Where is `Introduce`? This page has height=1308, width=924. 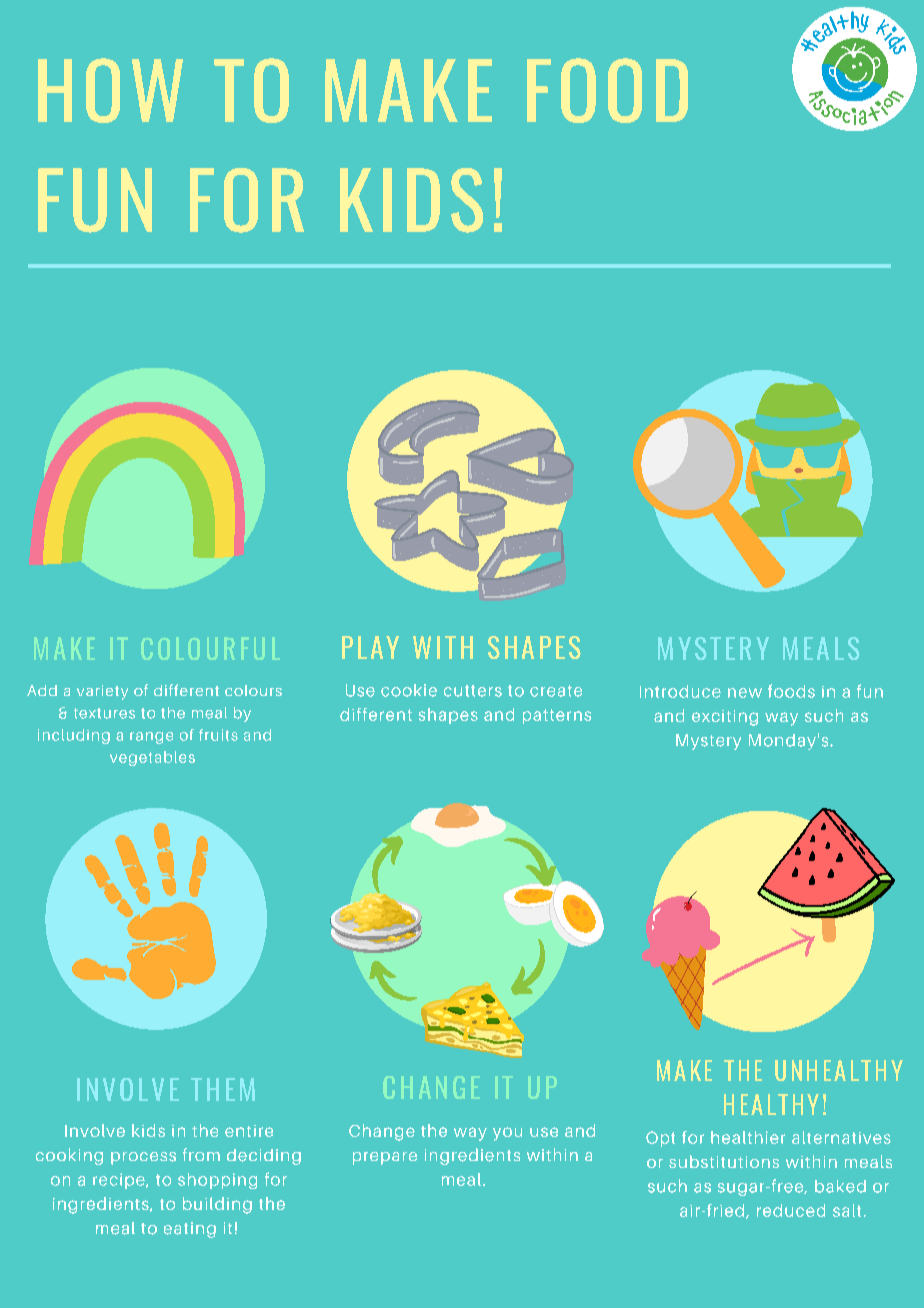 Introduce is located at coordinates (680, 691).
